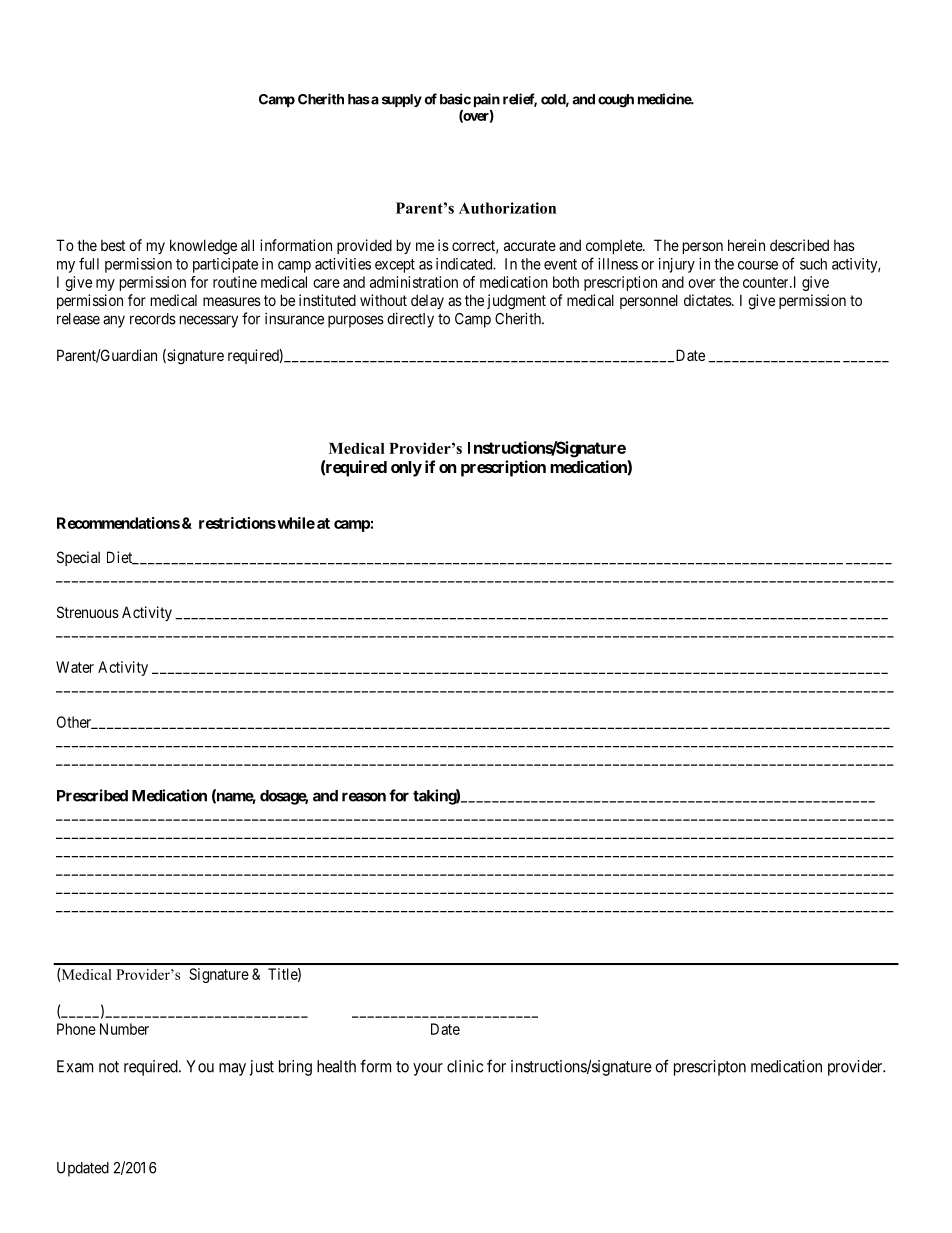 Image resolution: width=952 pixels, height=1233 pixels. What do you see at coordinates (336, 1066) in the page?
I see `health` at bounding box center [336, 1066].
